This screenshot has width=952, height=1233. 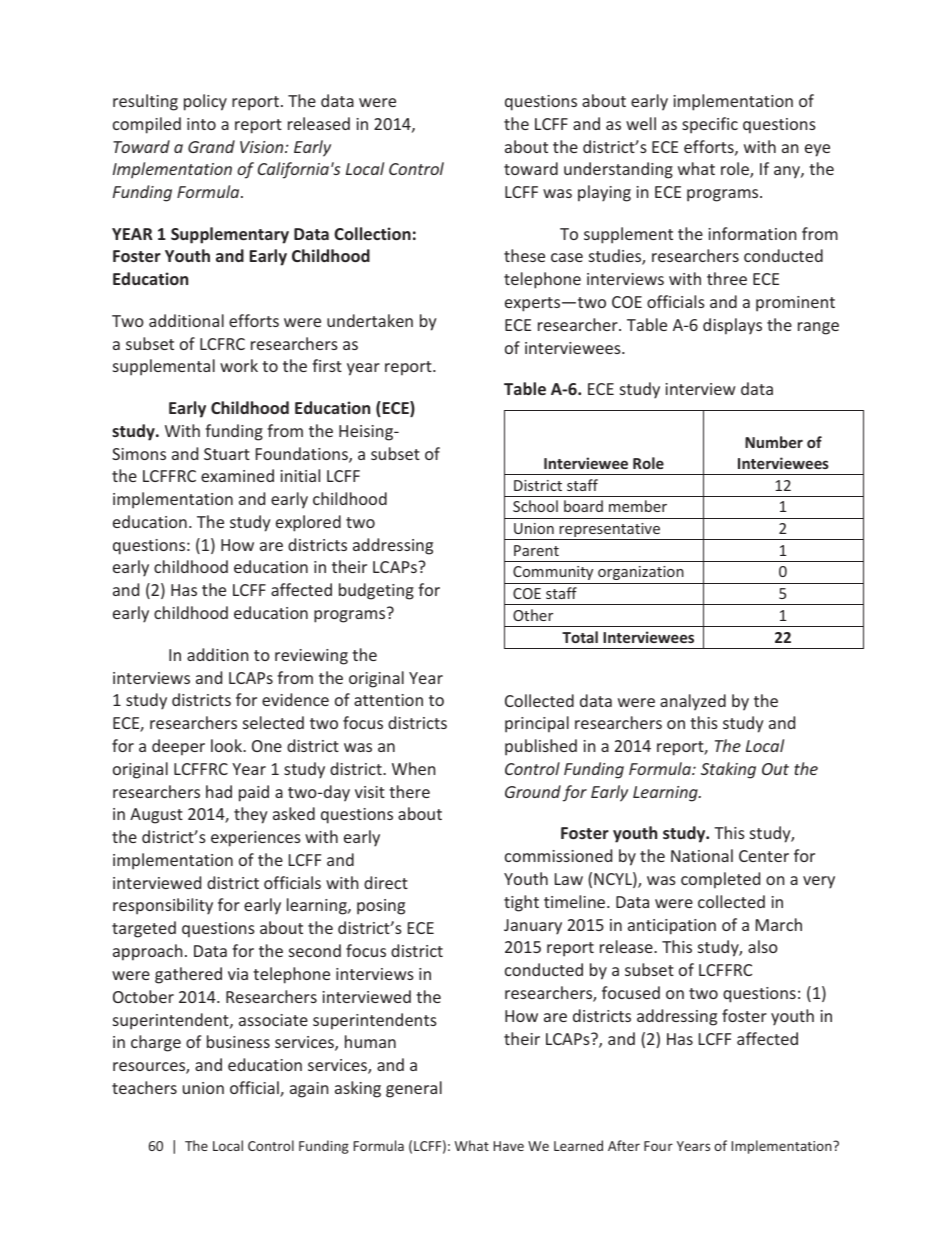 What do you see at coordinates (256, 839) in the screenshot?
I see `experiences` at bounding box center [256, 839].
